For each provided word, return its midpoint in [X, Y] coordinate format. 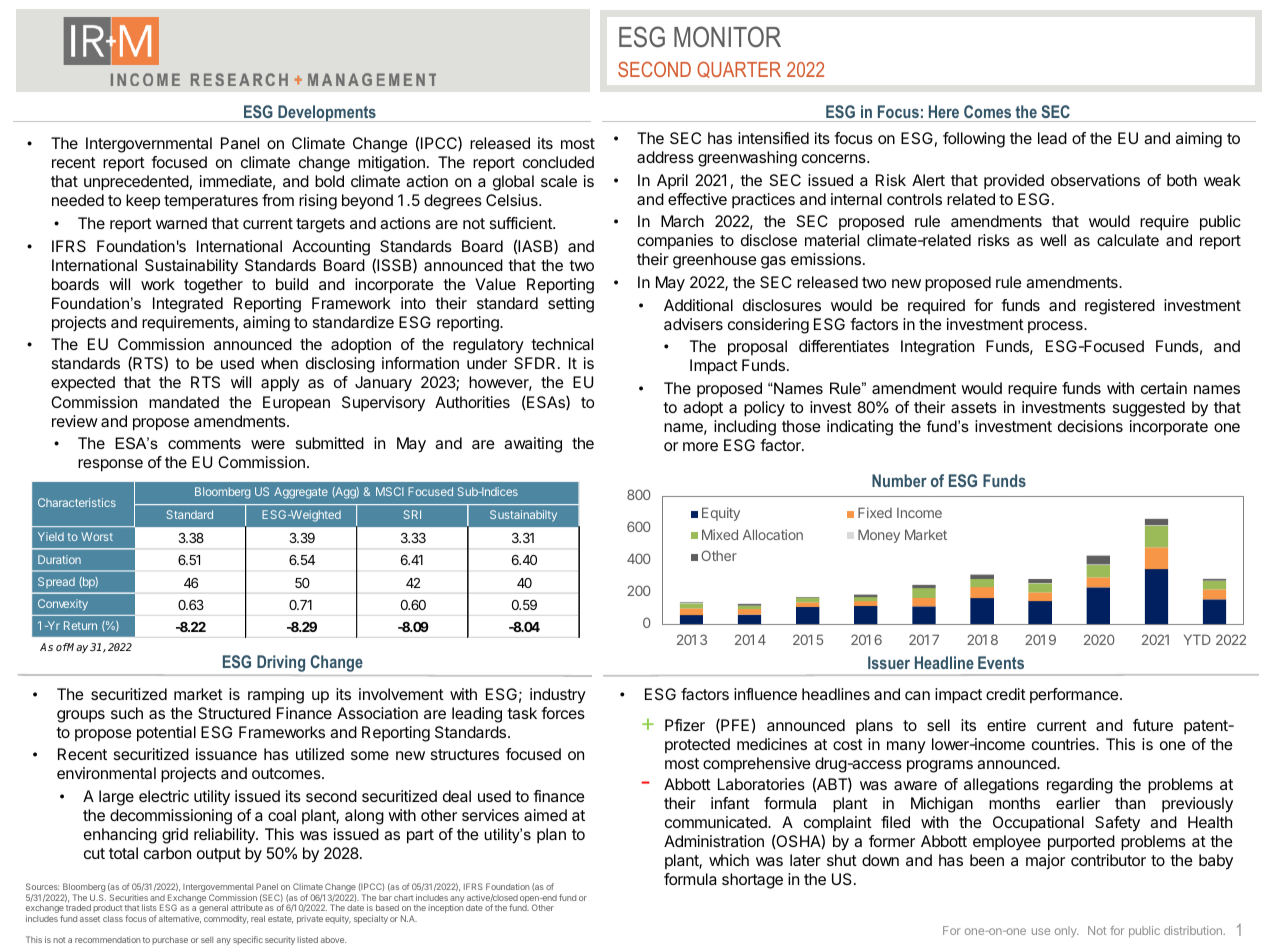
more [700, 446]
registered [1120, 307]
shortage [752, 881]
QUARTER [739, 69]
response [110, 465]
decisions [1090, 426]
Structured [234, 713]
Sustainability [191, 267]
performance [1074, 695]
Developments [327, 113]
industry [558, 696]
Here [944, 111]
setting [571, 305]
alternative [180, 919]
